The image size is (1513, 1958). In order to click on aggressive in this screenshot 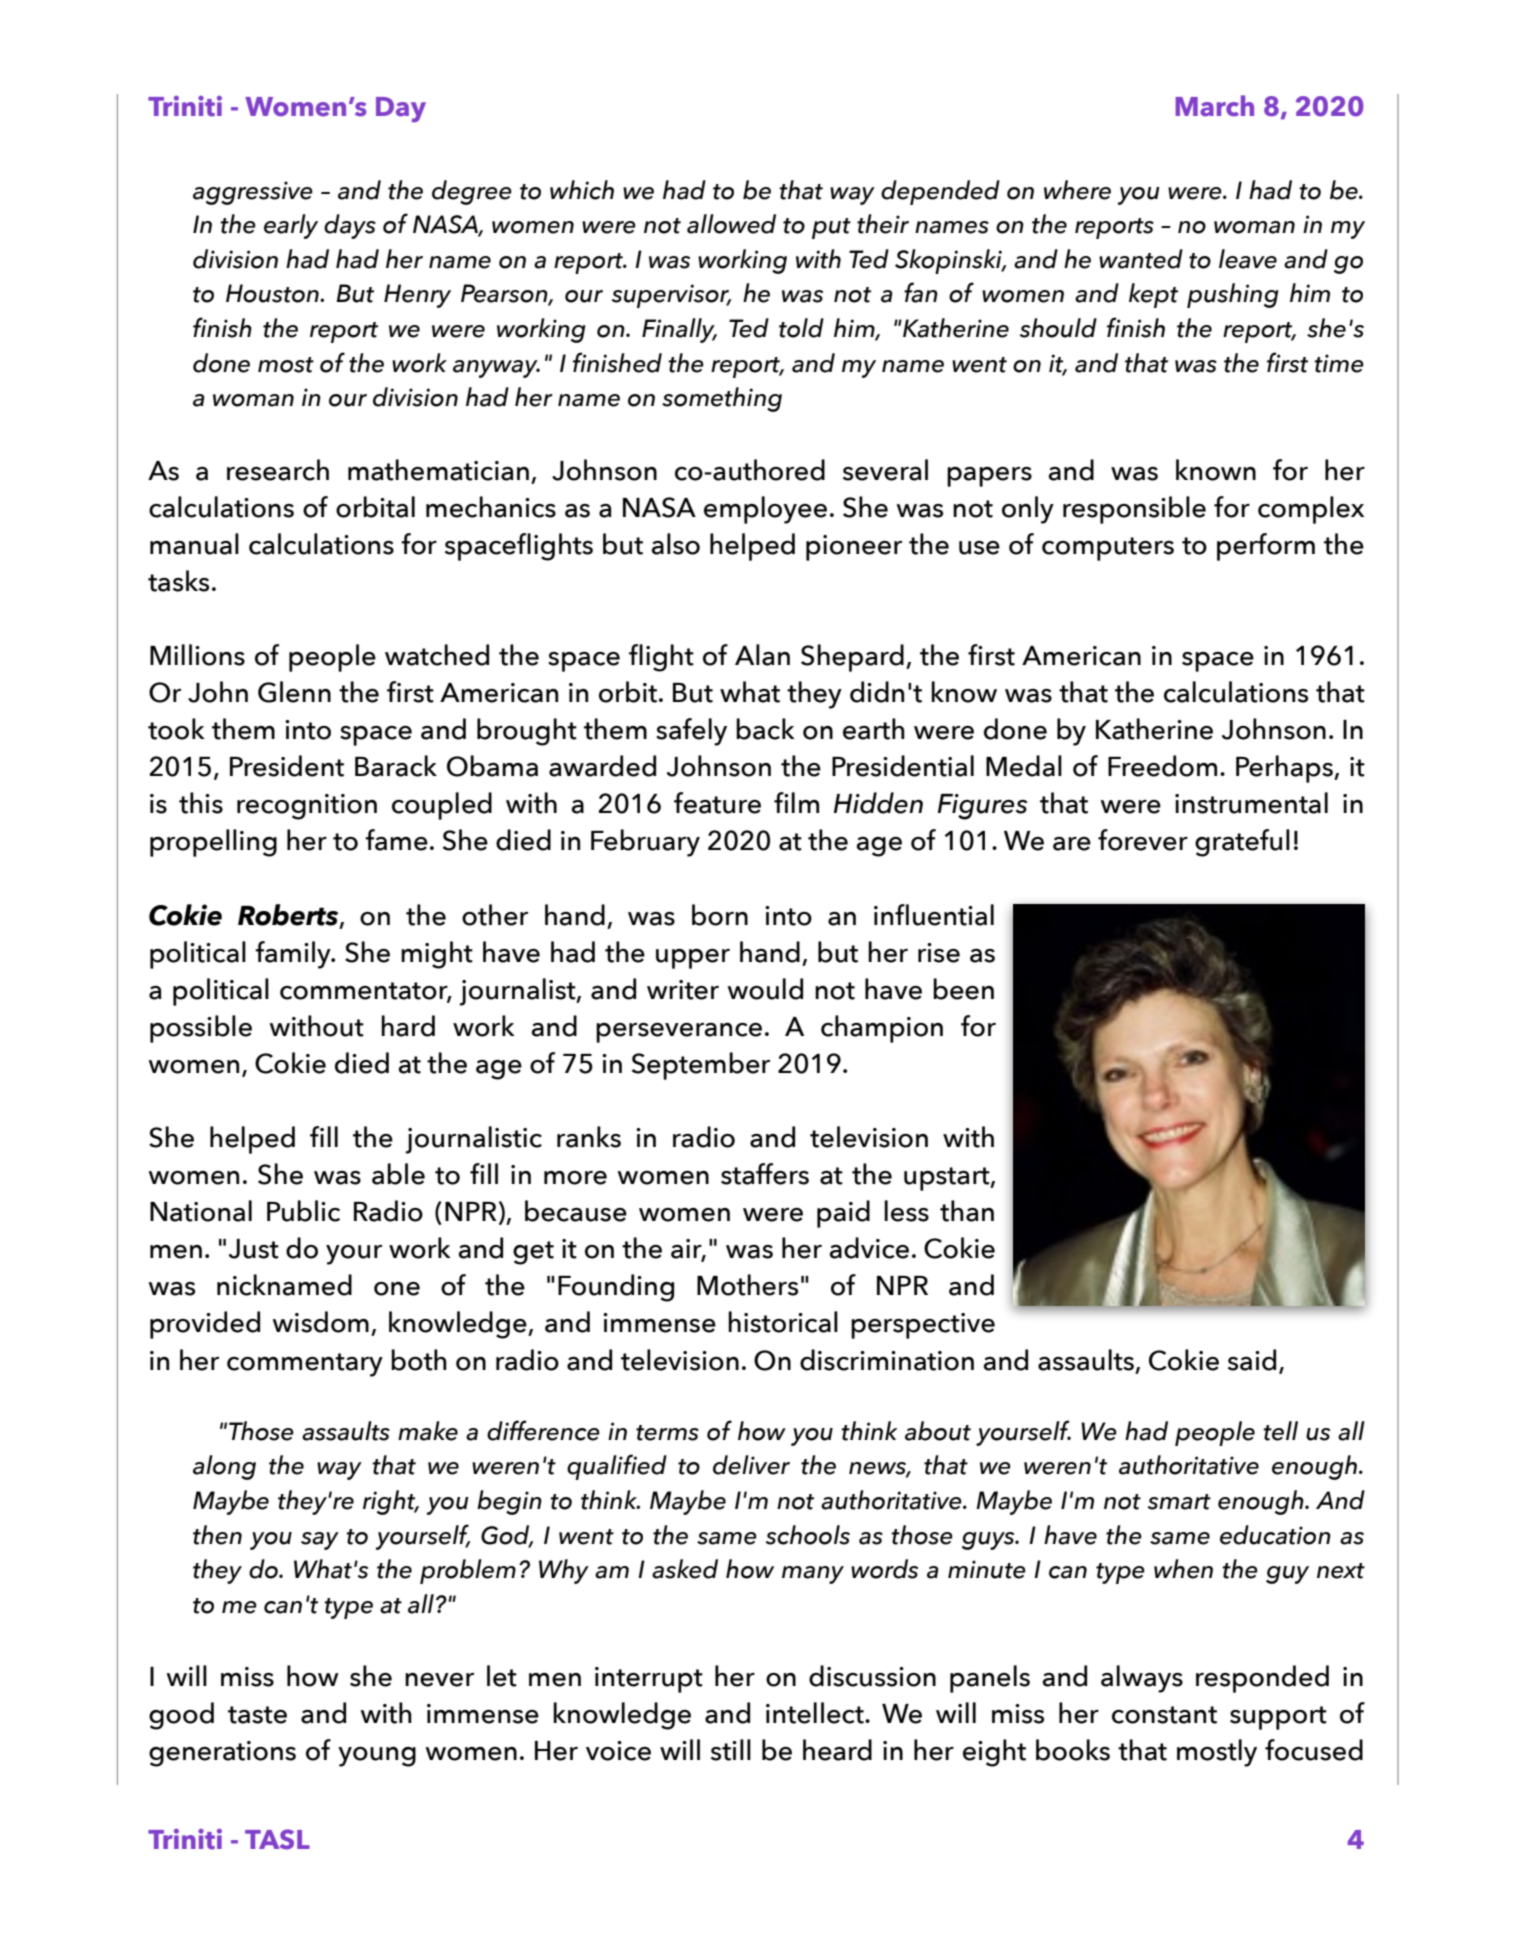, I will do `click(253, 193)`.
